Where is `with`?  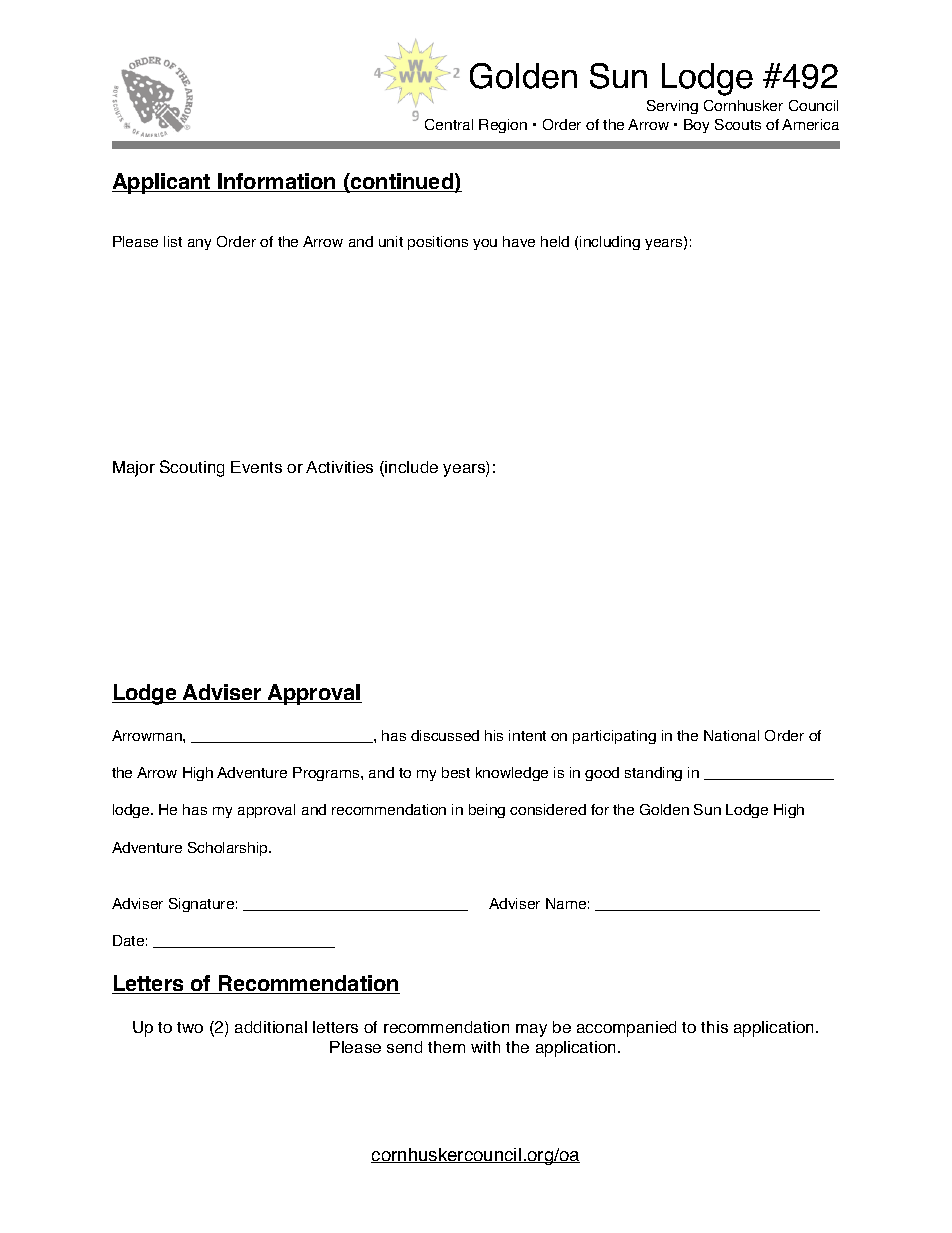 with is located at coordinates (485, 1047).
